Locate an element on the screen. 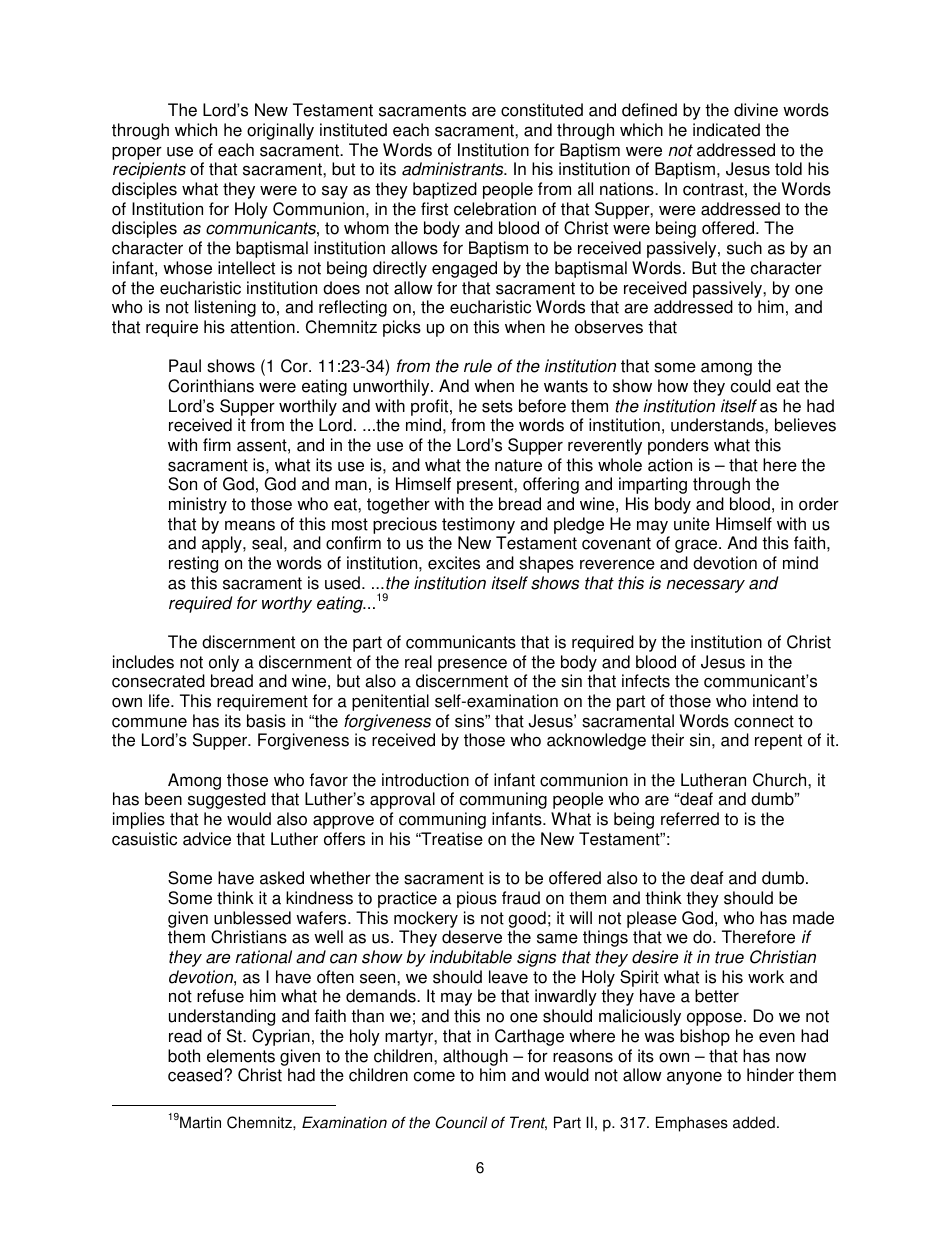 The width and height of the screenshot is (952, 1233). indicated is located at coordinates (726, 130).
